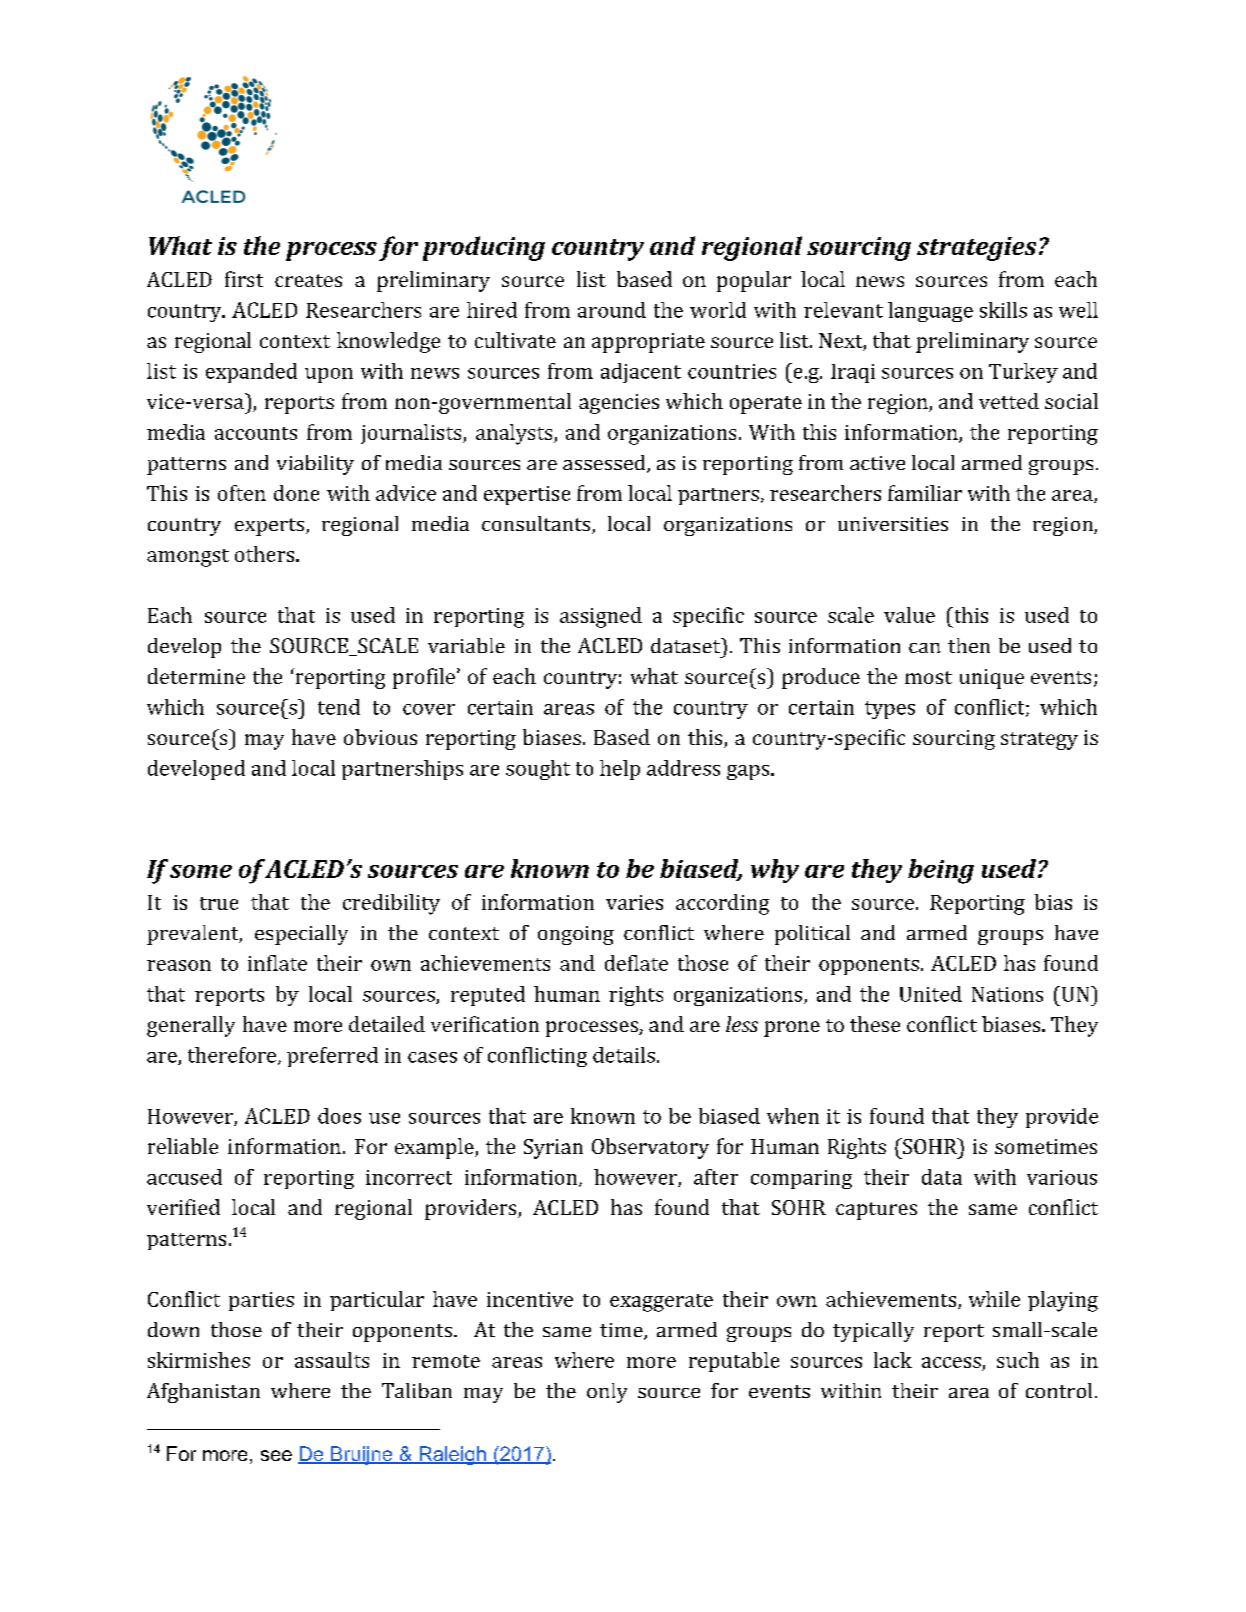 This document has width=1246, height=1612. I want to click on see, so click(276, 1455).
